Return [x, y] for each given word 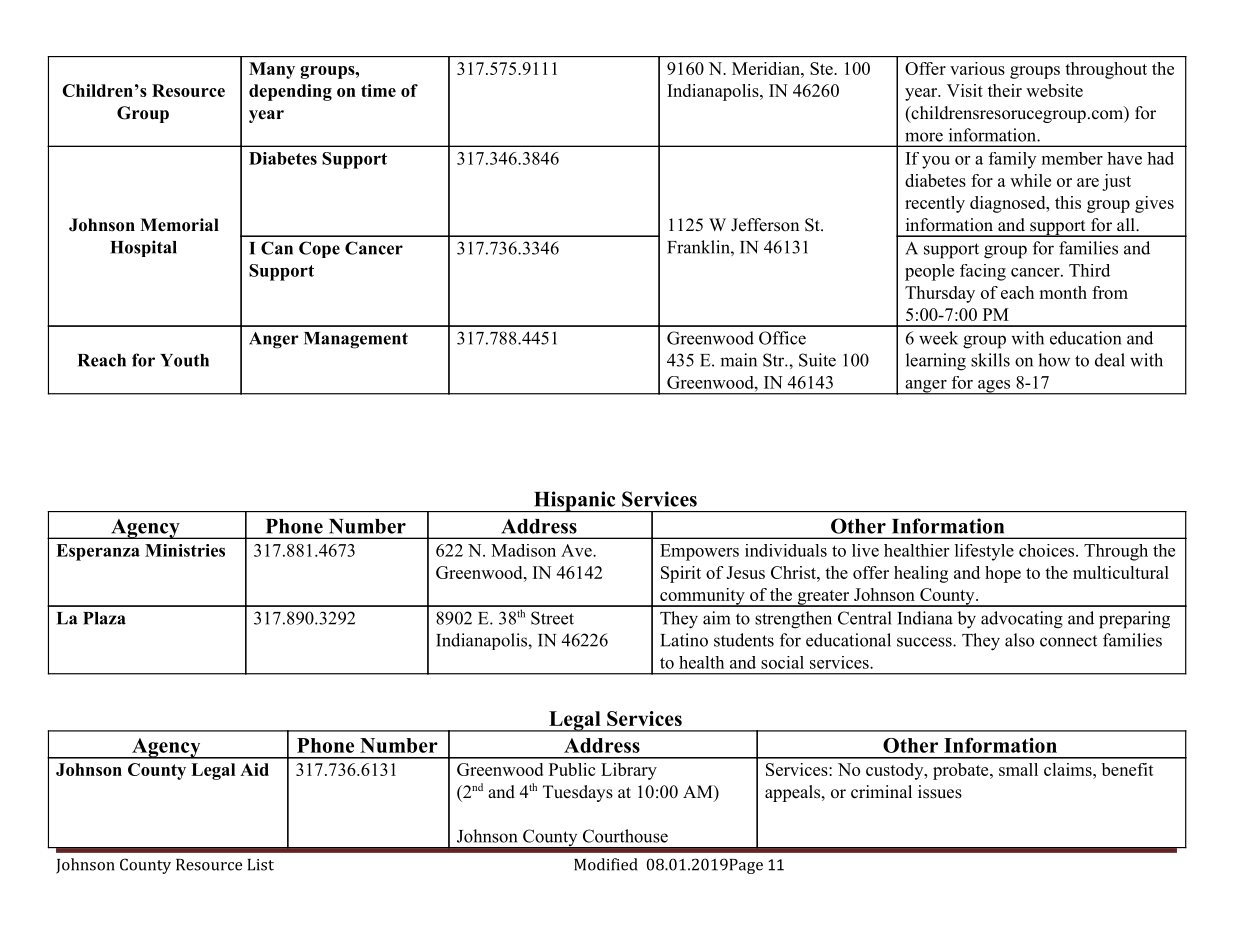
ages [994, 387]
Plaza [104, 618]
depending [290, 92]
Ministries [185, 550]
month [1063, 292]
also [1019, 640]
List [261, 865]
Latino [684, 640]
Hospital [143, 248]
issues [940, 792]
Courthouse [625, 836]
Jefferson [765, 225]
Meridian [767, 68]
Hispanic [575, 501]
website [1054, 90]
